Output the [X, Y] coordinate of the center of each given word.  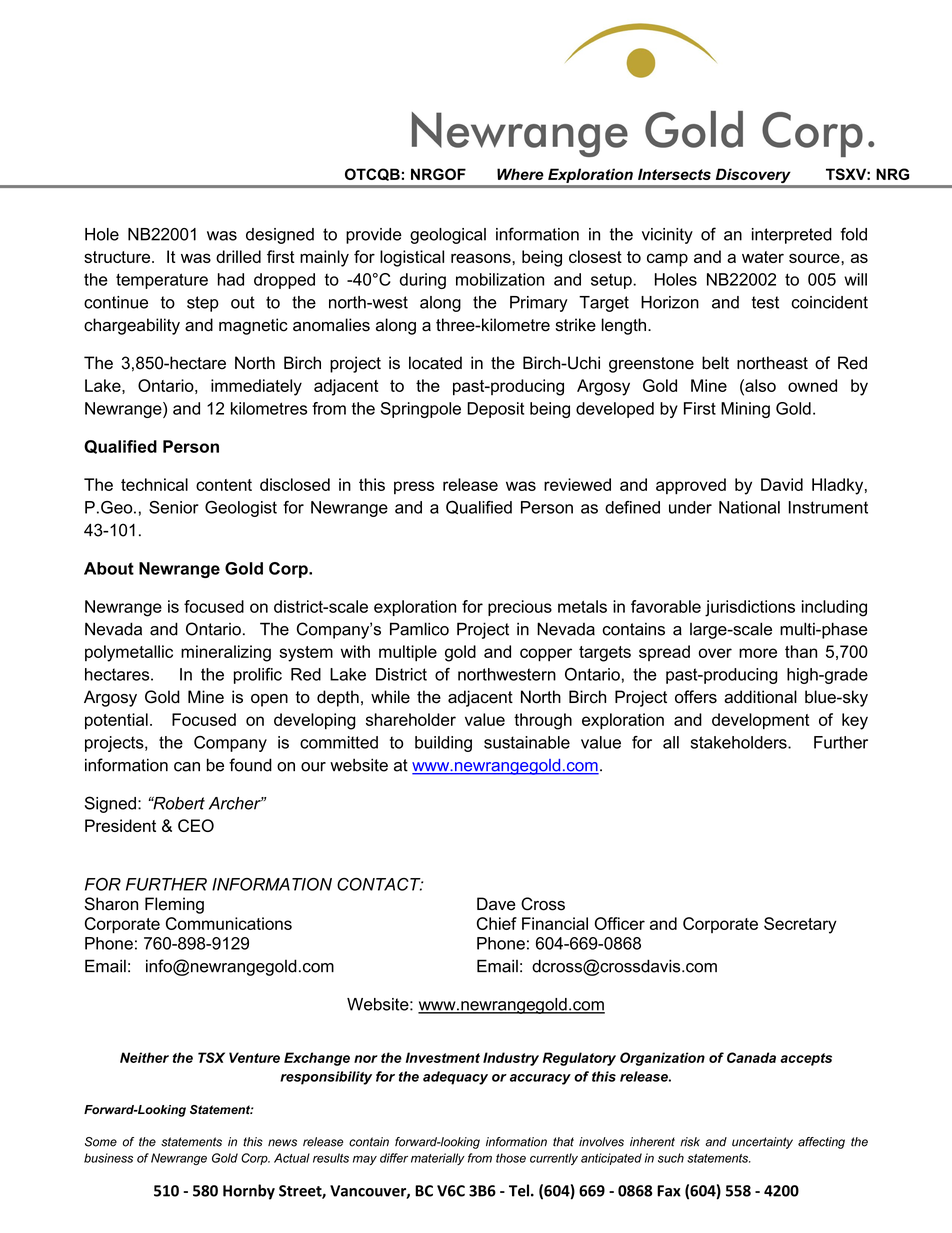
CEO [196, 825]
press [414, 487]
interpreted [792, 236]
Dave [496, 904]
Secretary [800, 925]
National [749, 507]
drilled [238, 256]
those [511, 1158]
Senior [174, 507]
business [108, 1158]
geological [448, 236]
